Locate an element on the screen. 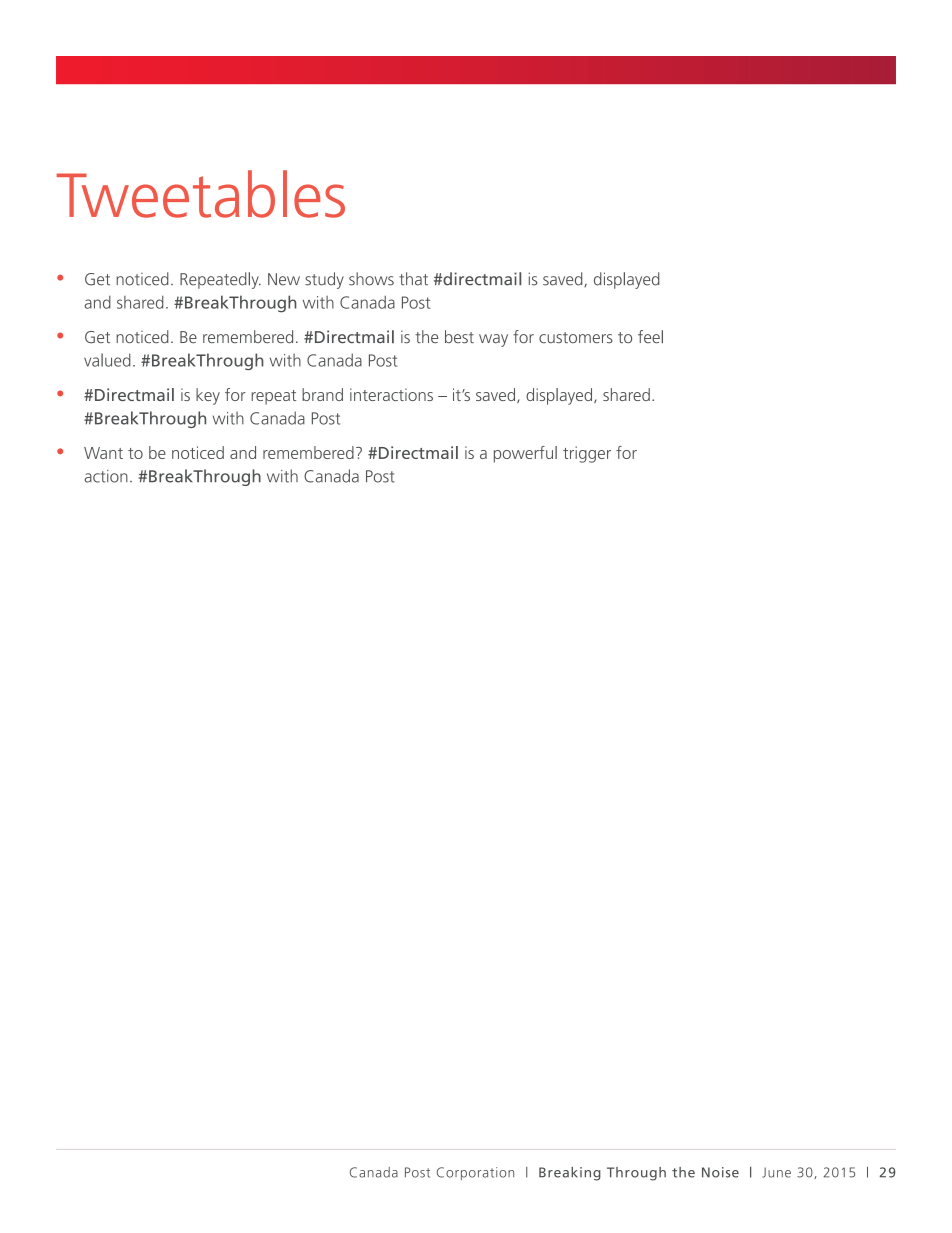 The width and height of the screenshot is (952, 1233). trigger is located at coordinates (587, 454).
